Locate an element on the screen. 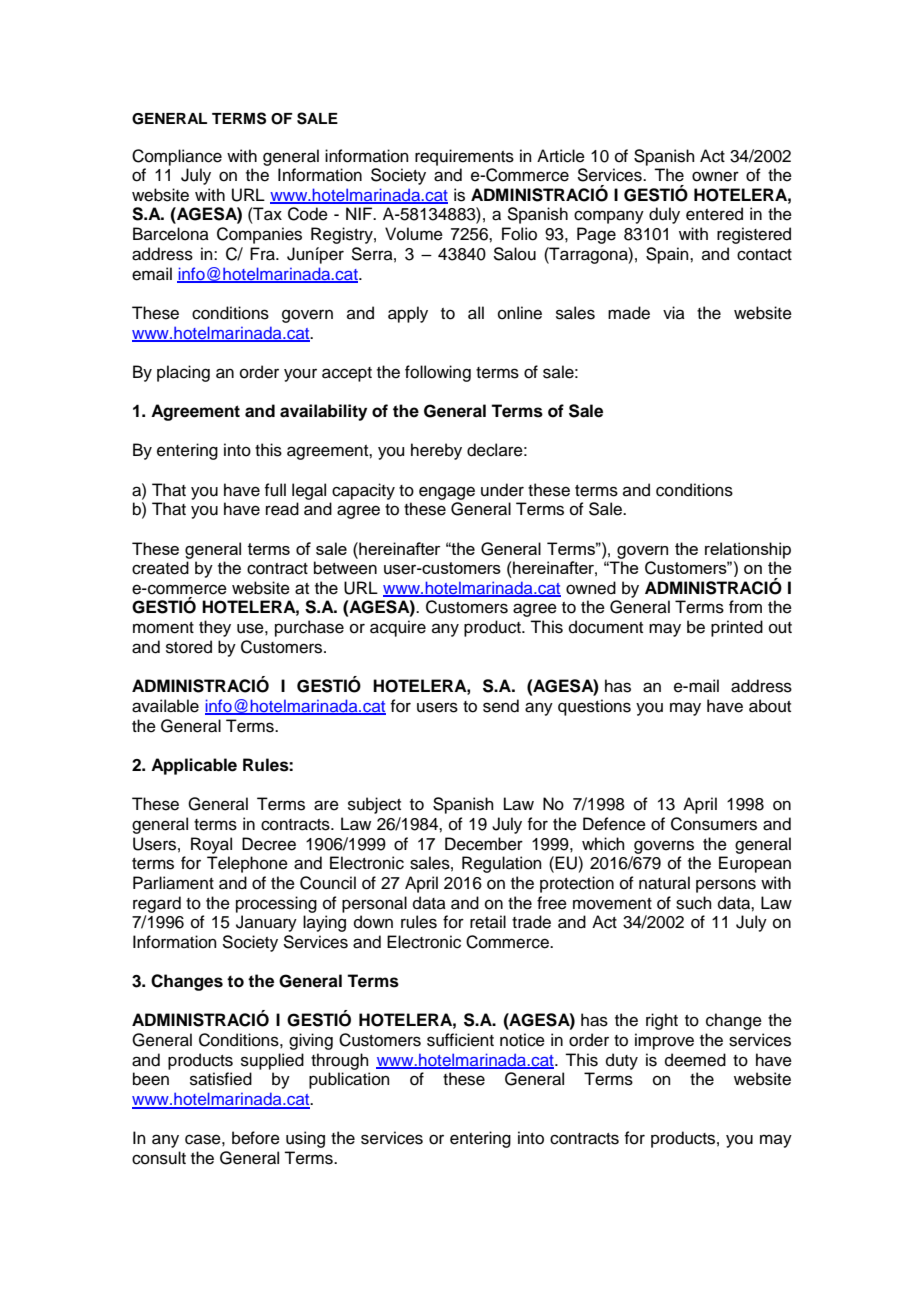 Image resolution: width=924 pixels, height=1308 pixels. requirements is located at coordinates (464, 157).
